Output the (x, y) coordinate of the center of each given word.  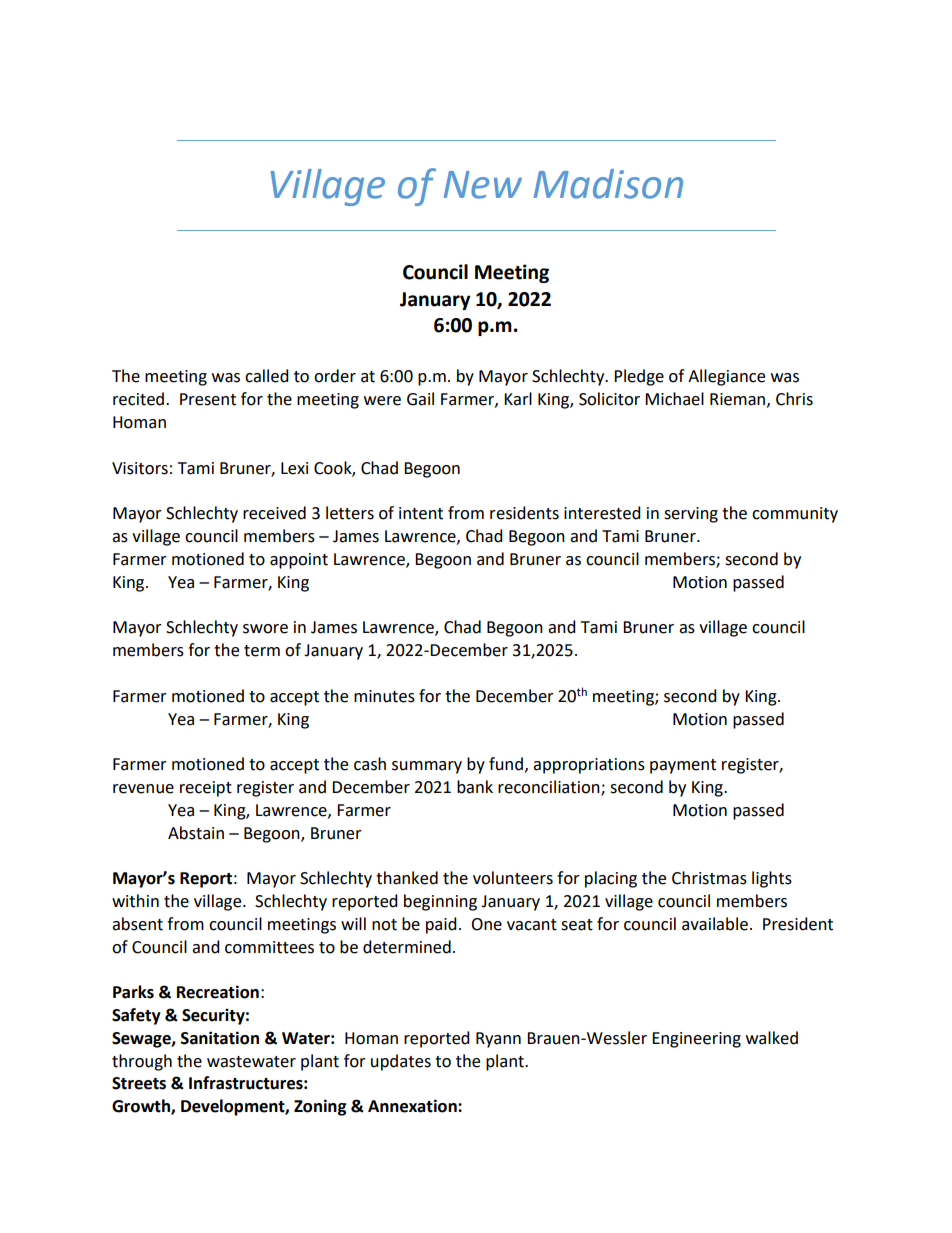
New (483, 185)
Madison (608, 184)
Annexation (413, 1106)
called (267, 376)
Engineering (696, 1040)
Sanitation (220, 1038)
